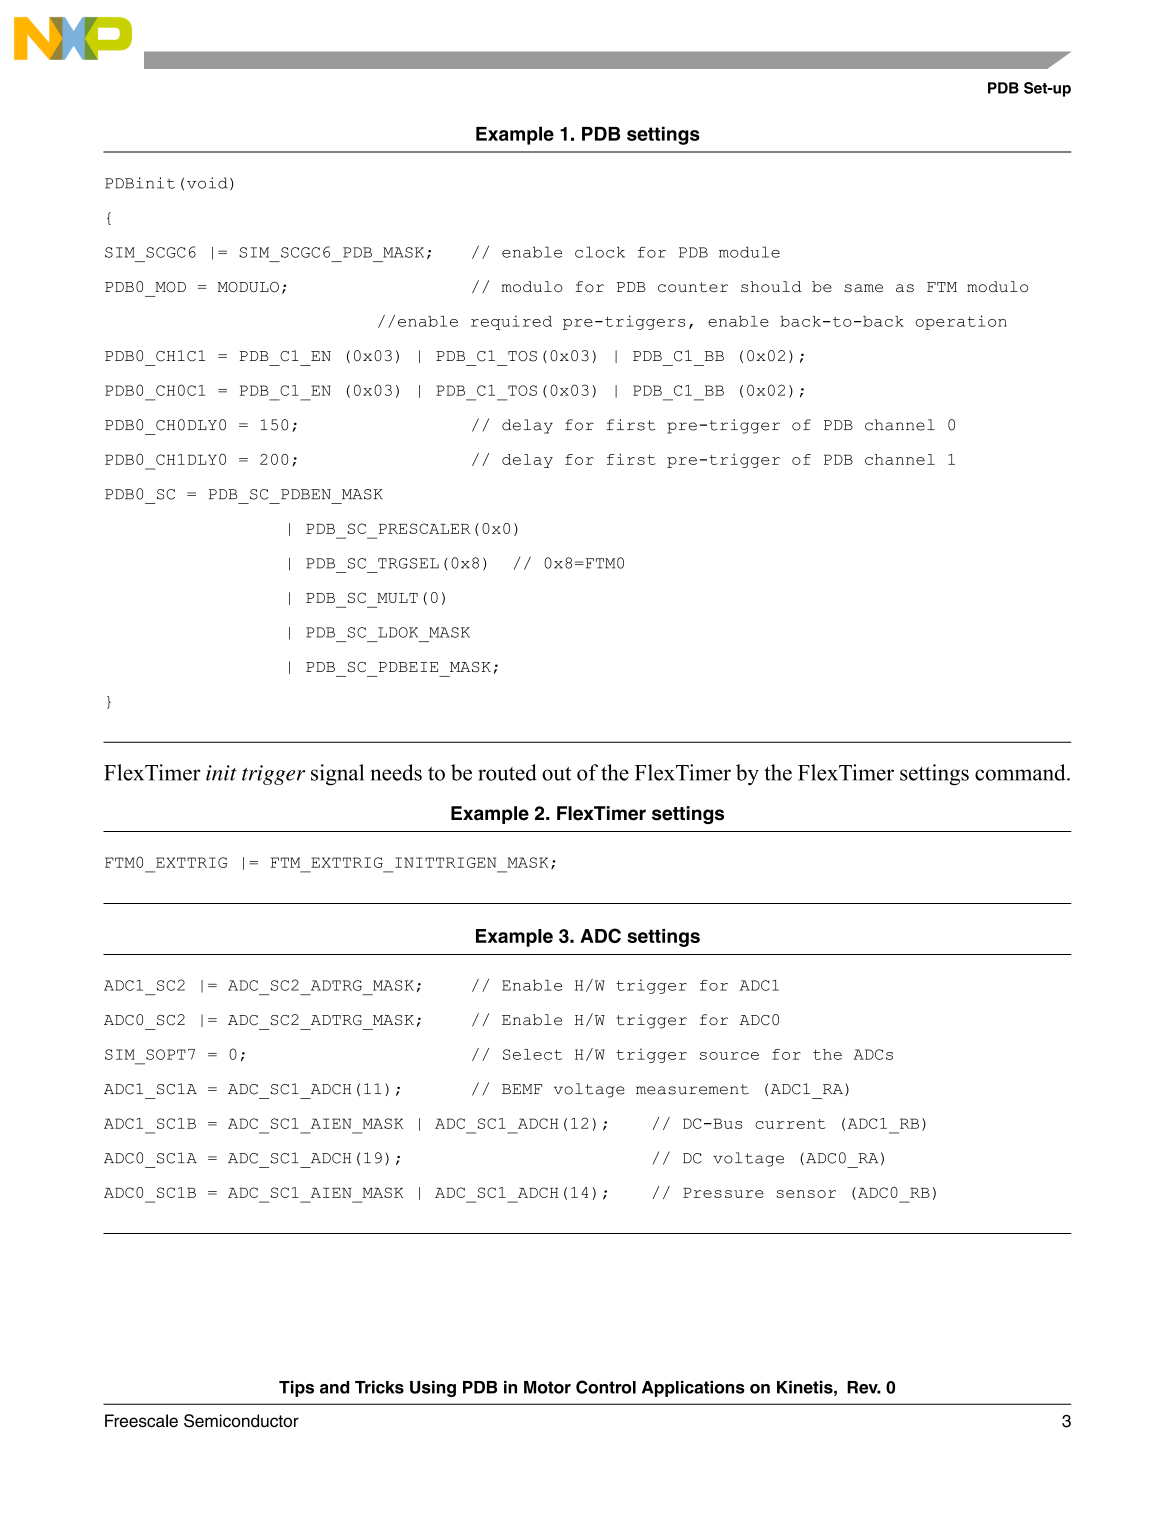 Image resolution: width=1175 pixels, height=1520 pixels. What do you see at coordinates (600, 252) in the screenshot?
I see `clock` at bounding box center [600, 252].
